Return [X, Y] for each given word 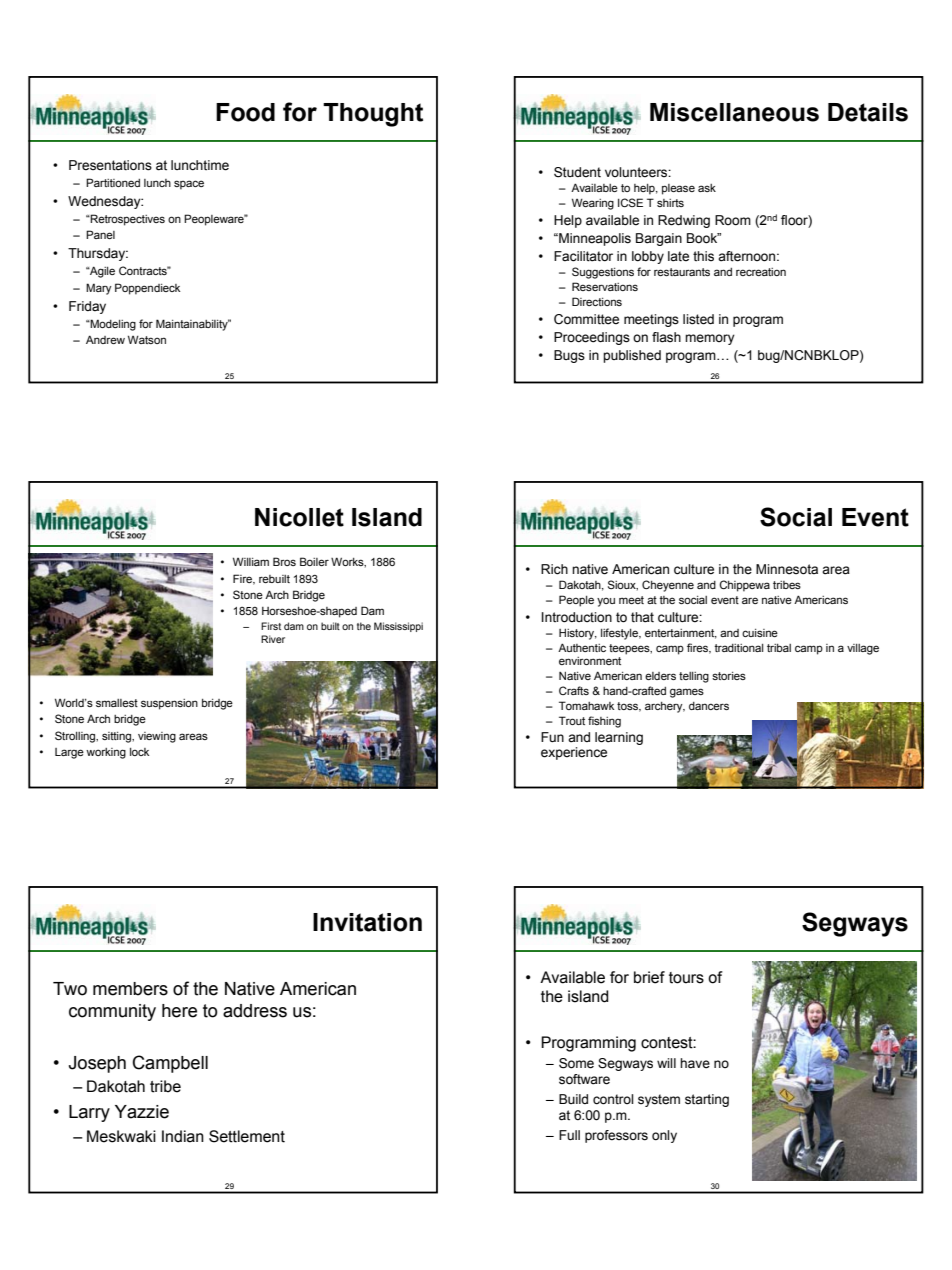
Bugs [569, 356]
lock [139, 752]
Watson [147, 339]
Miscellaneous [734, 112]
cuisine [760, 633]
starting [707, 1100]
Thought [373, 115]
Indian [183, 1136]
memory [710, 339]
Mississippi [398, 627]
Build [573, 1099]
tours [686, 978]
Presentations [110, 165]
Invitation [367, 922]
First [271, 626]
